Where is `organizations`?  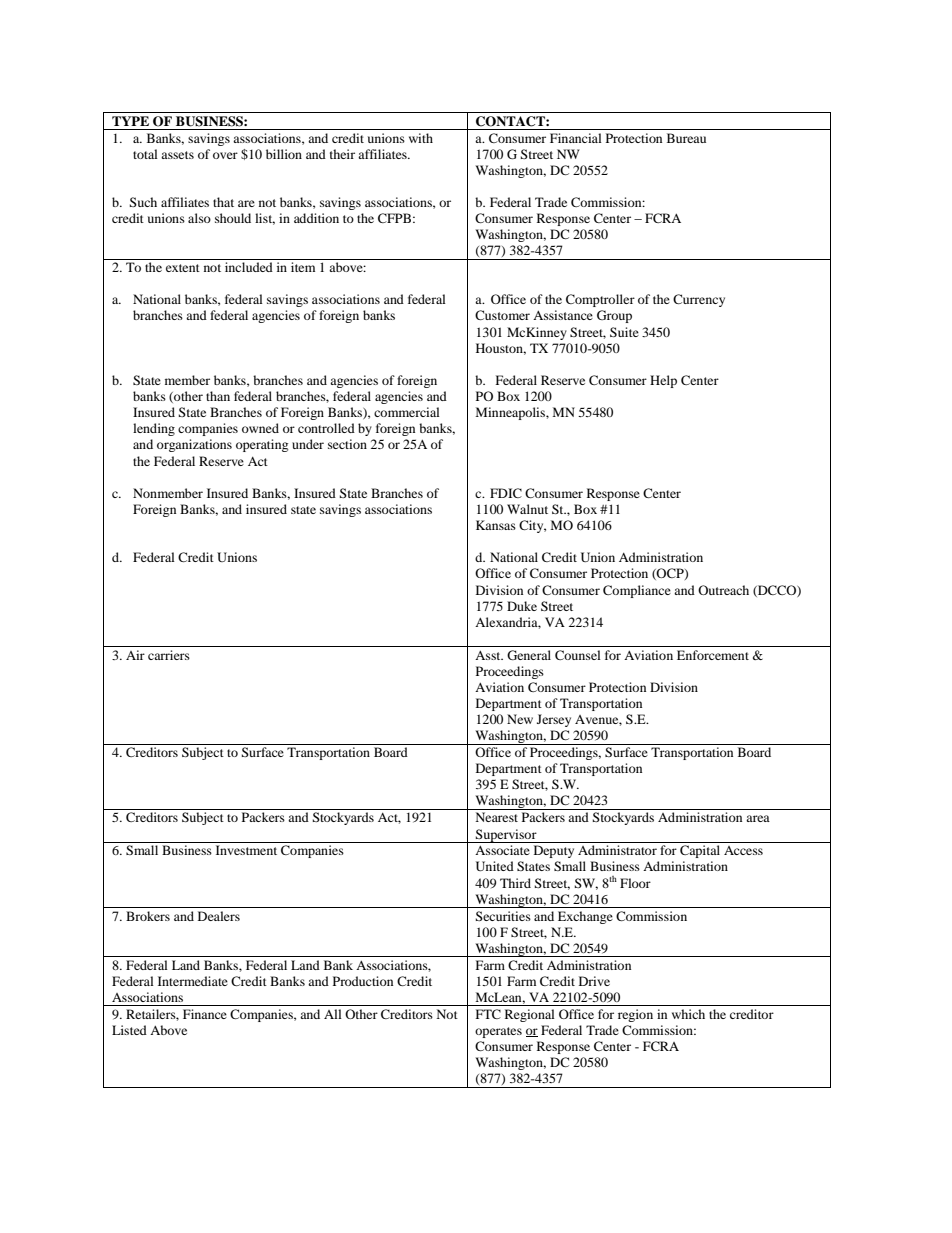
organizations is located at coordinates (194, 445).
